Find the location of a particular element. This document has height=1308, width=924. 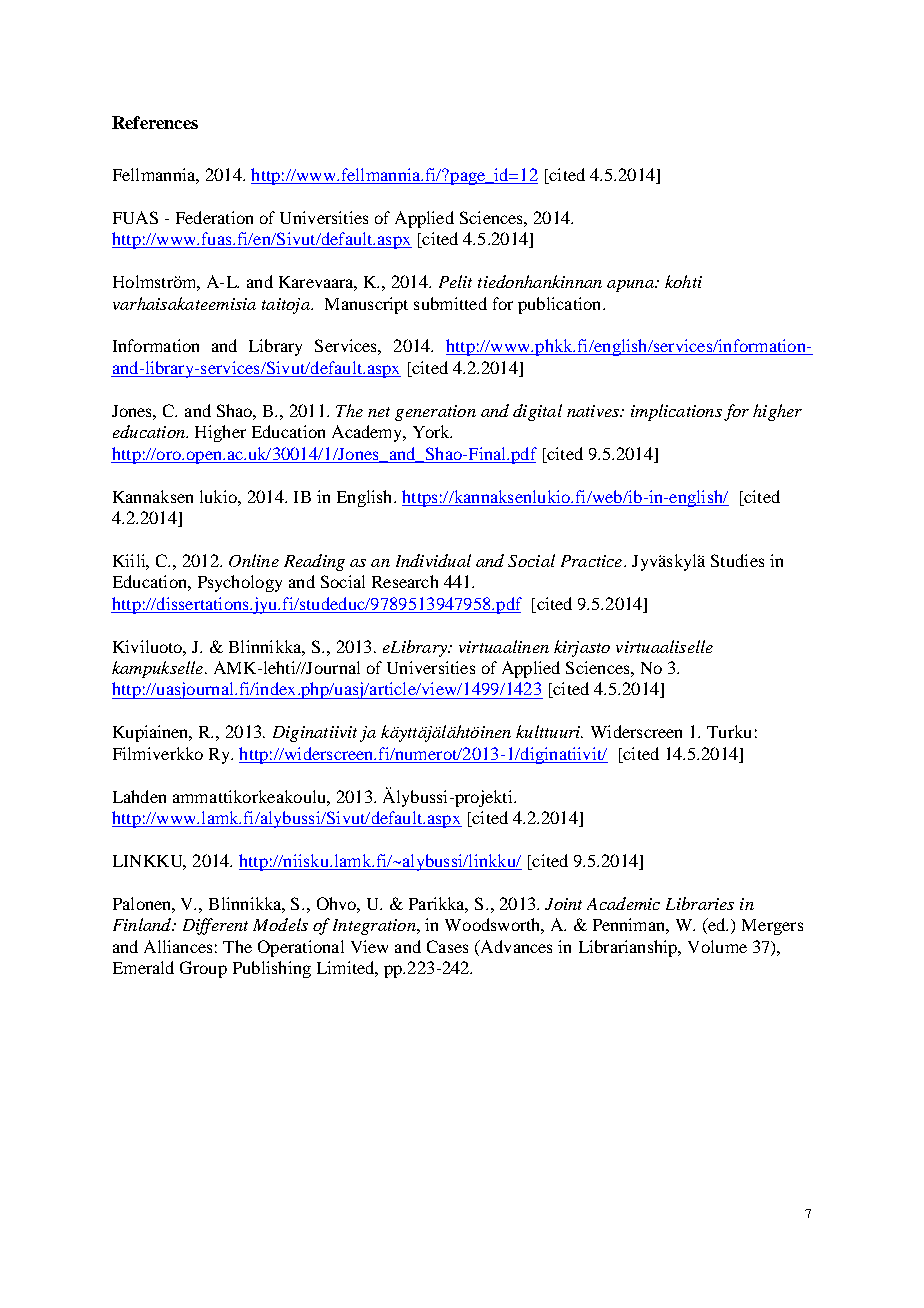

Cases is located at coordinates (447, 946).
